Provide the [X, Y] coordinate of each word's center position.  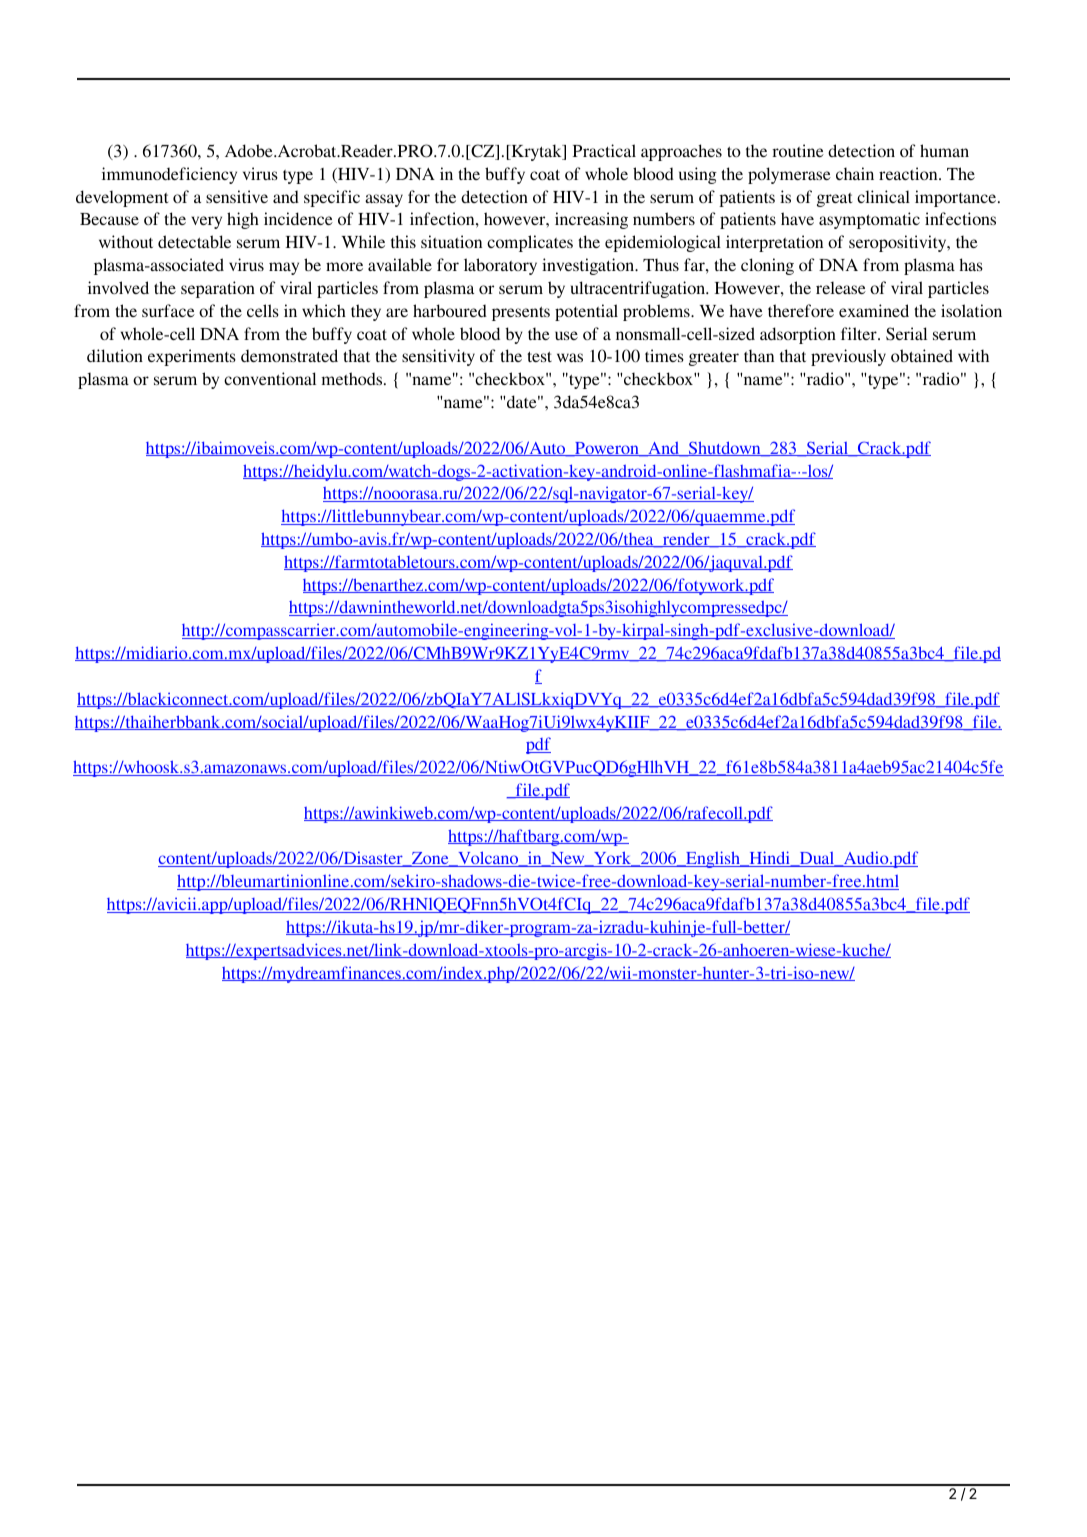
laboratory [500, 266]
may [284, 268]
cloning [767, 266]
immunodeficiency [169, 175]
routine [798, 150]
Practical [604, 150]
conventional [270, 378]
